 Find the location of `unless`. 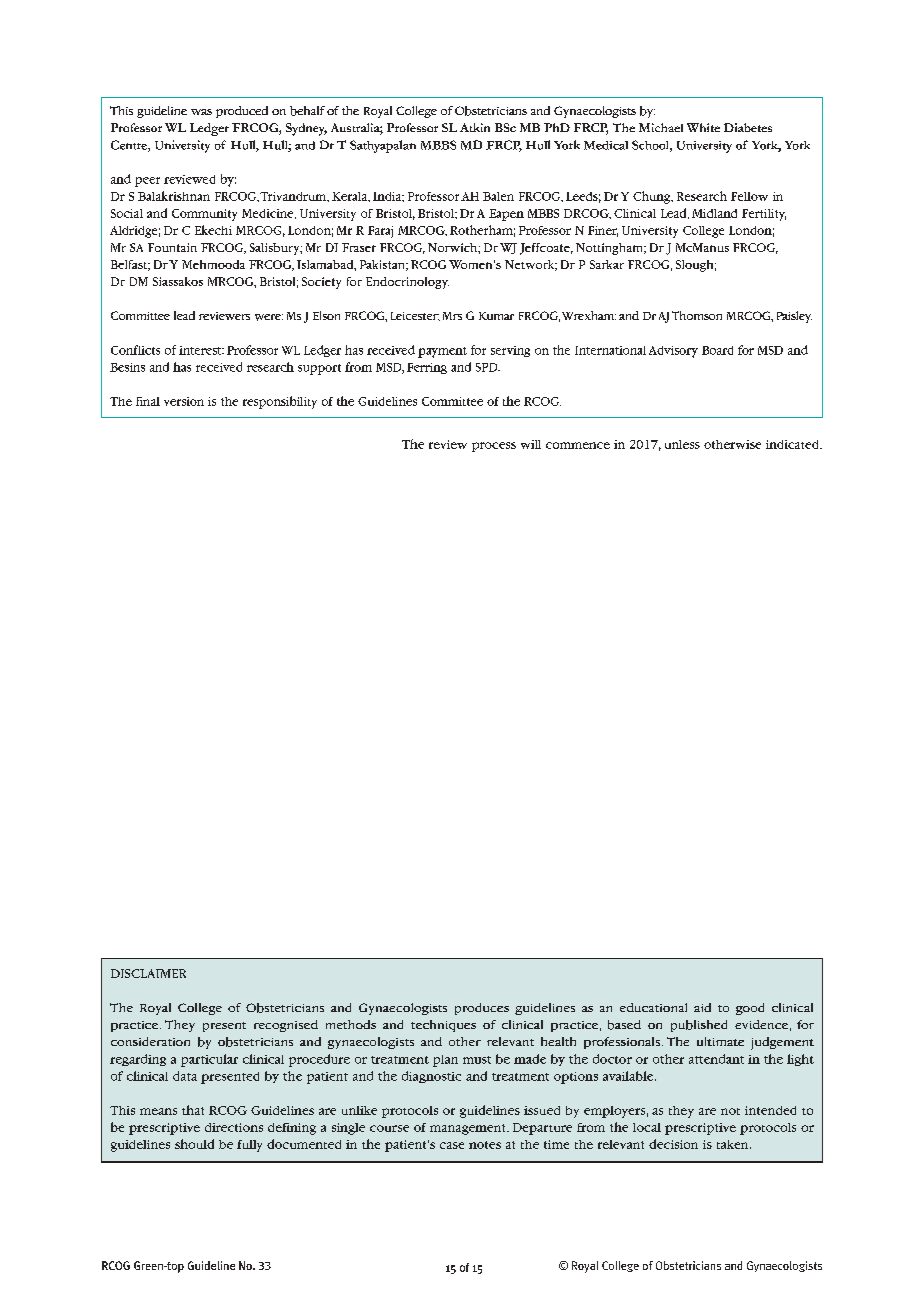

unless is located at coordinates (682, 444).
